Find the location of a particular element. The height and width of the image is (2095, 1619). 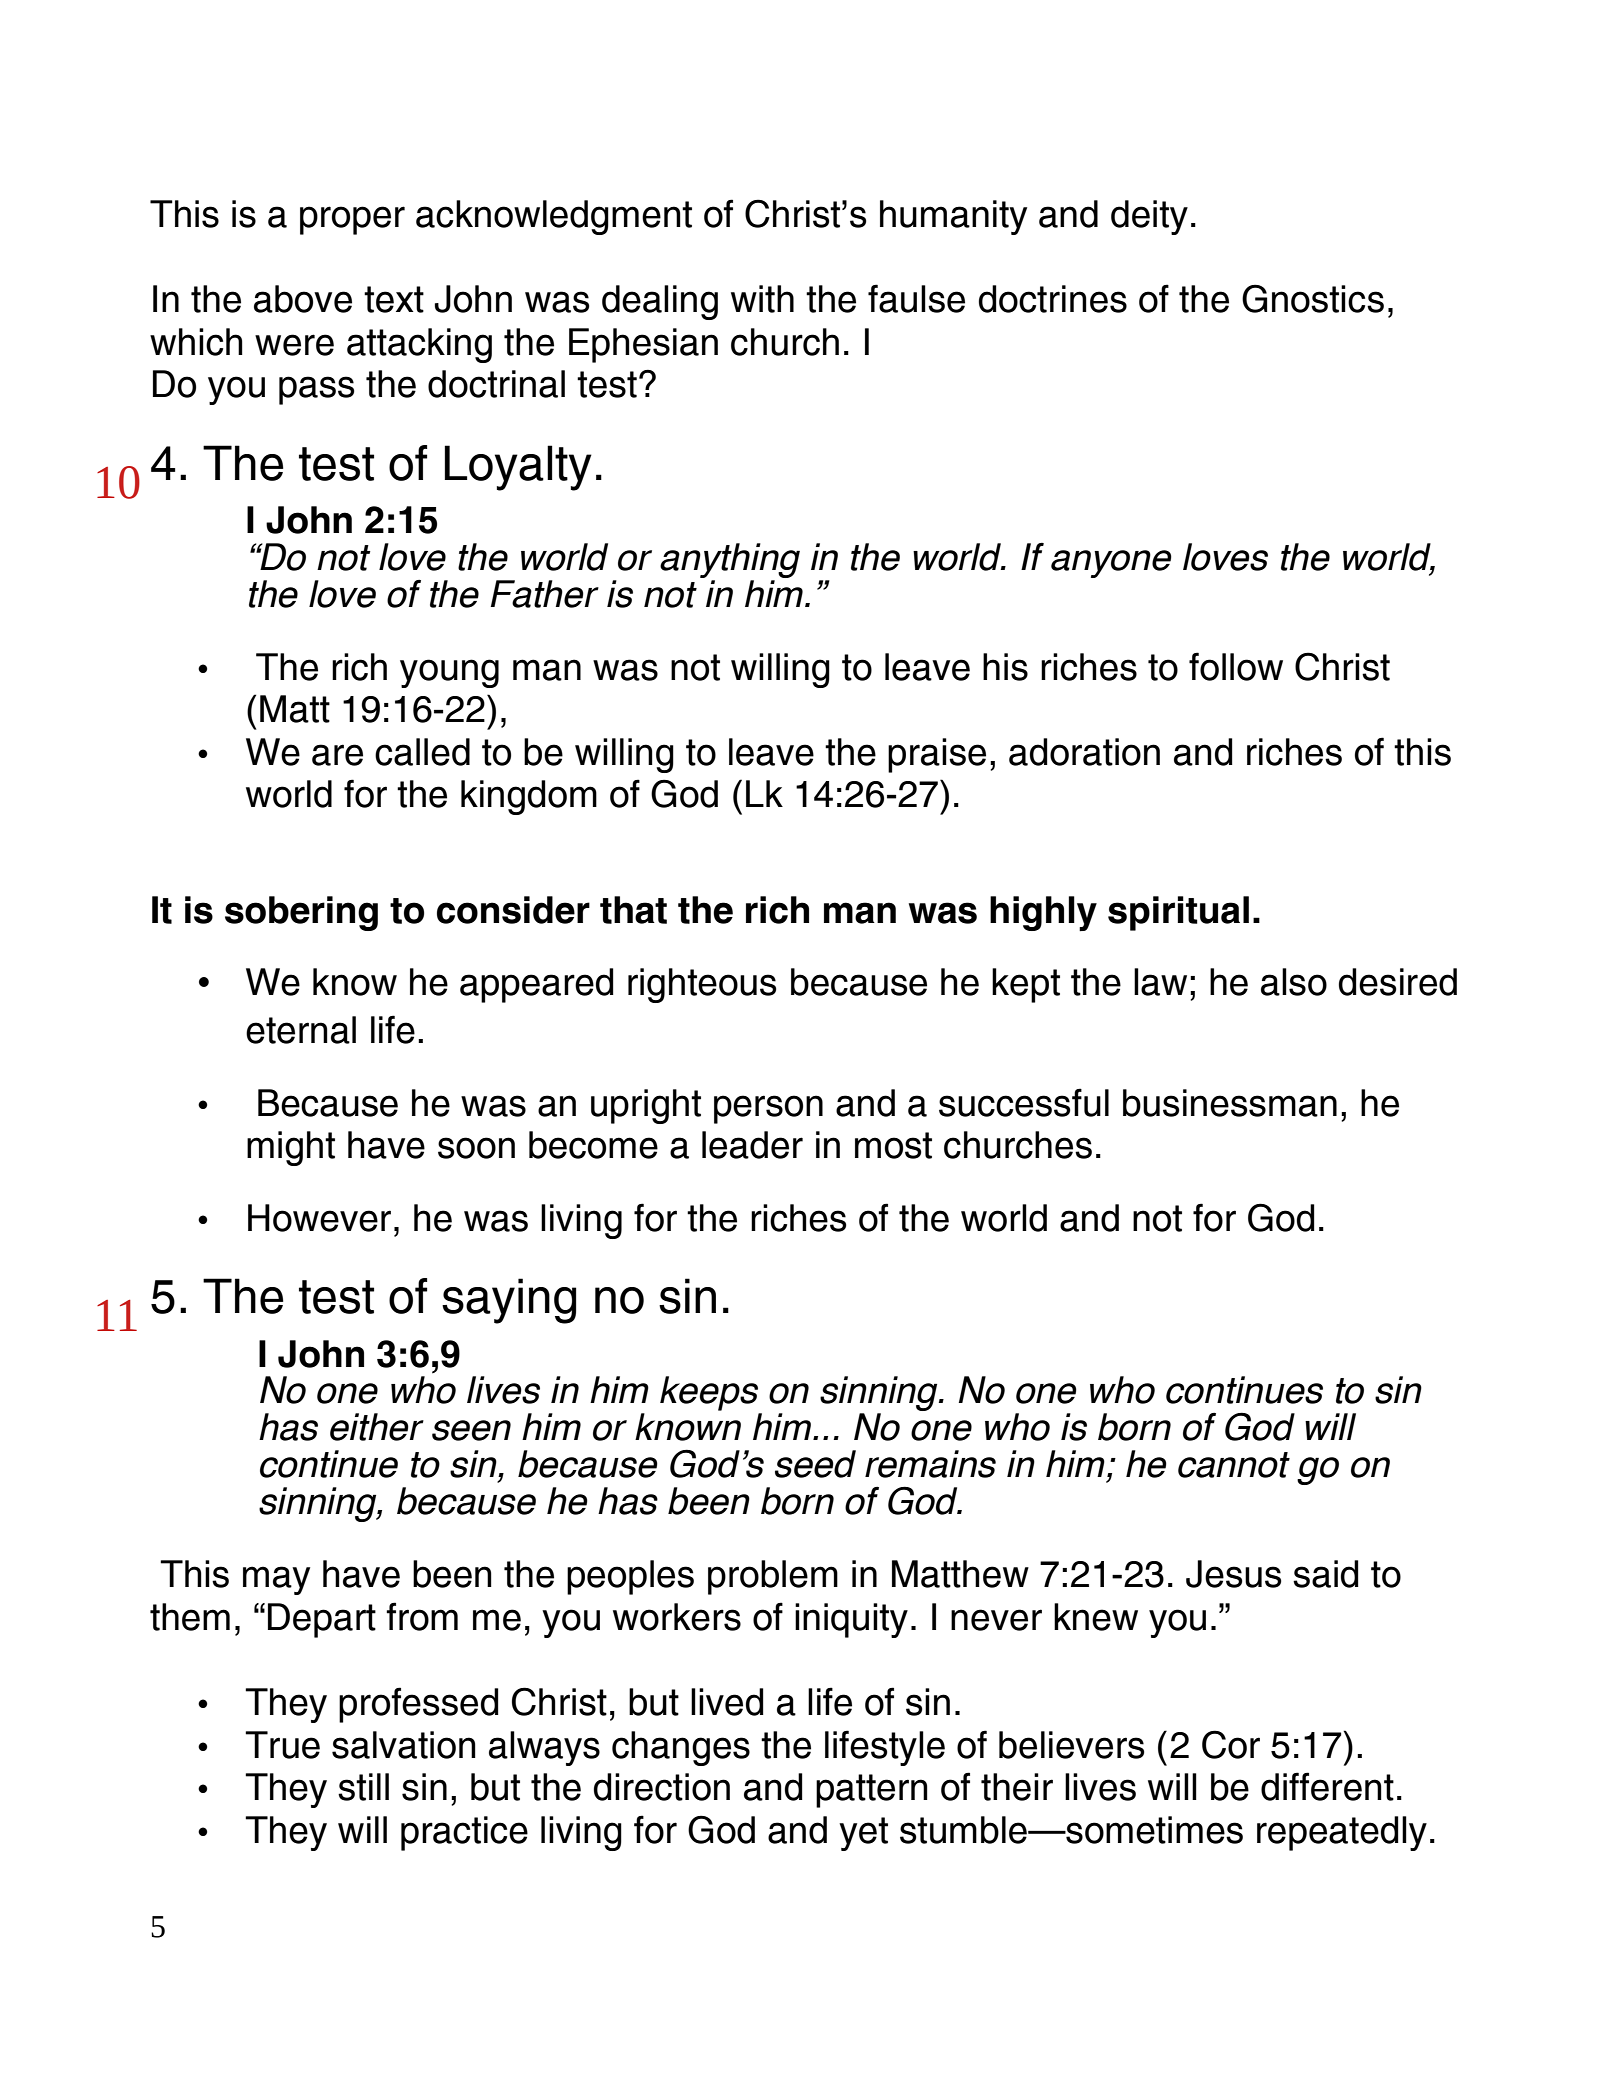

above is located at coordinates (303, 299).
